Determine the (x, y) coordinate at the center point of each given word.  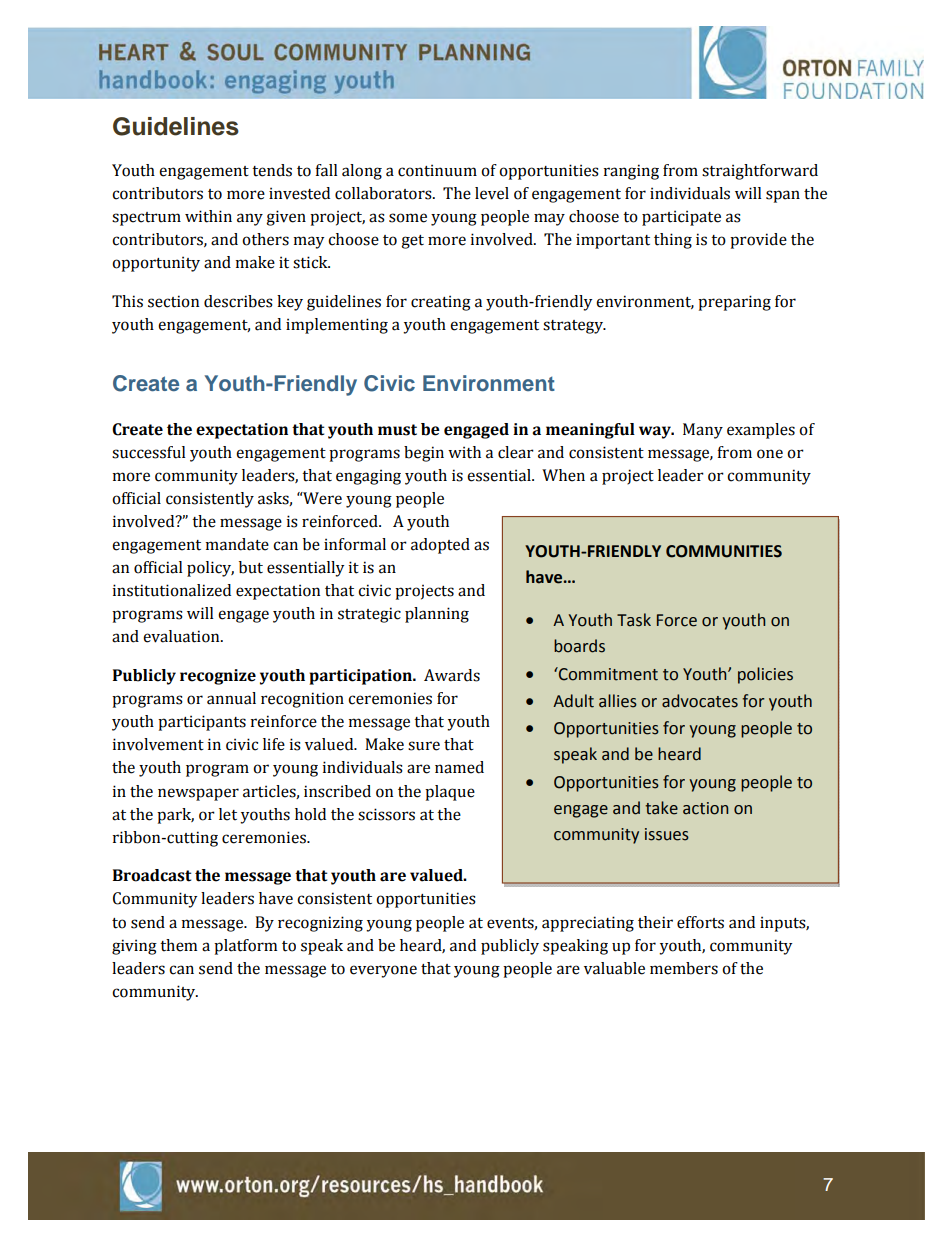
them (178, 945)
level (492, 193)
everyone (383, 971)
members (684, 968)
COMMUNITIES (724, 551)
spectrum (146, 219)
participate (681, 218)
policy (210, 569)
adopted (440, 546)
